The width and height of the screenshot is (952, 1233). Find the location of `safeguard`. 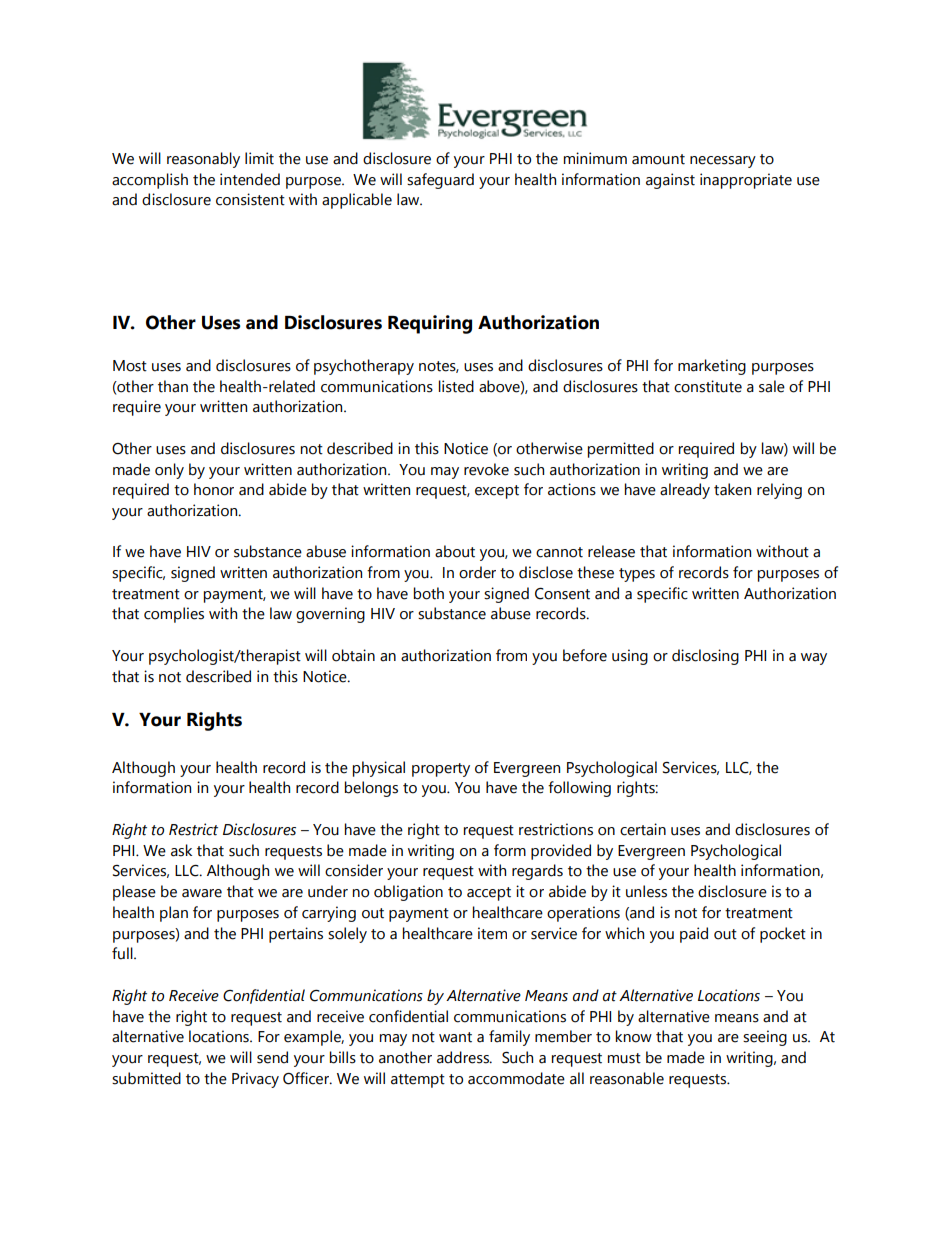

safeguard is located at coordinates (440, 181).
